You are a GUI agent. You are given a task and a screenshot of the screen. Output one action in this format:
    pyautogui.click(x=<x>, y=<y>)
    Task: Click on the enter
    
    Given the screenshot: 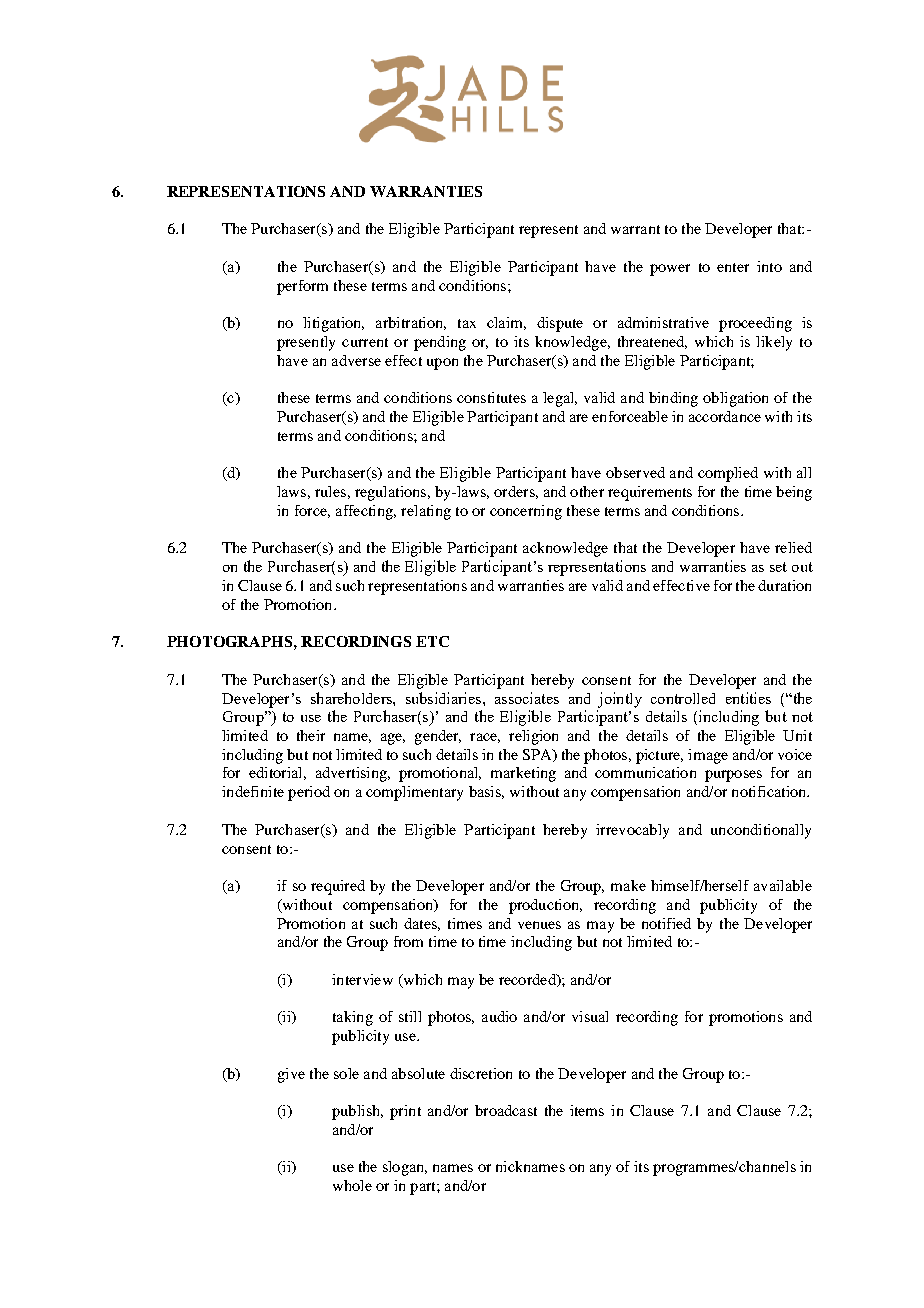 What is the action you would take?
    pyautogui.click(x=733, y=267)
